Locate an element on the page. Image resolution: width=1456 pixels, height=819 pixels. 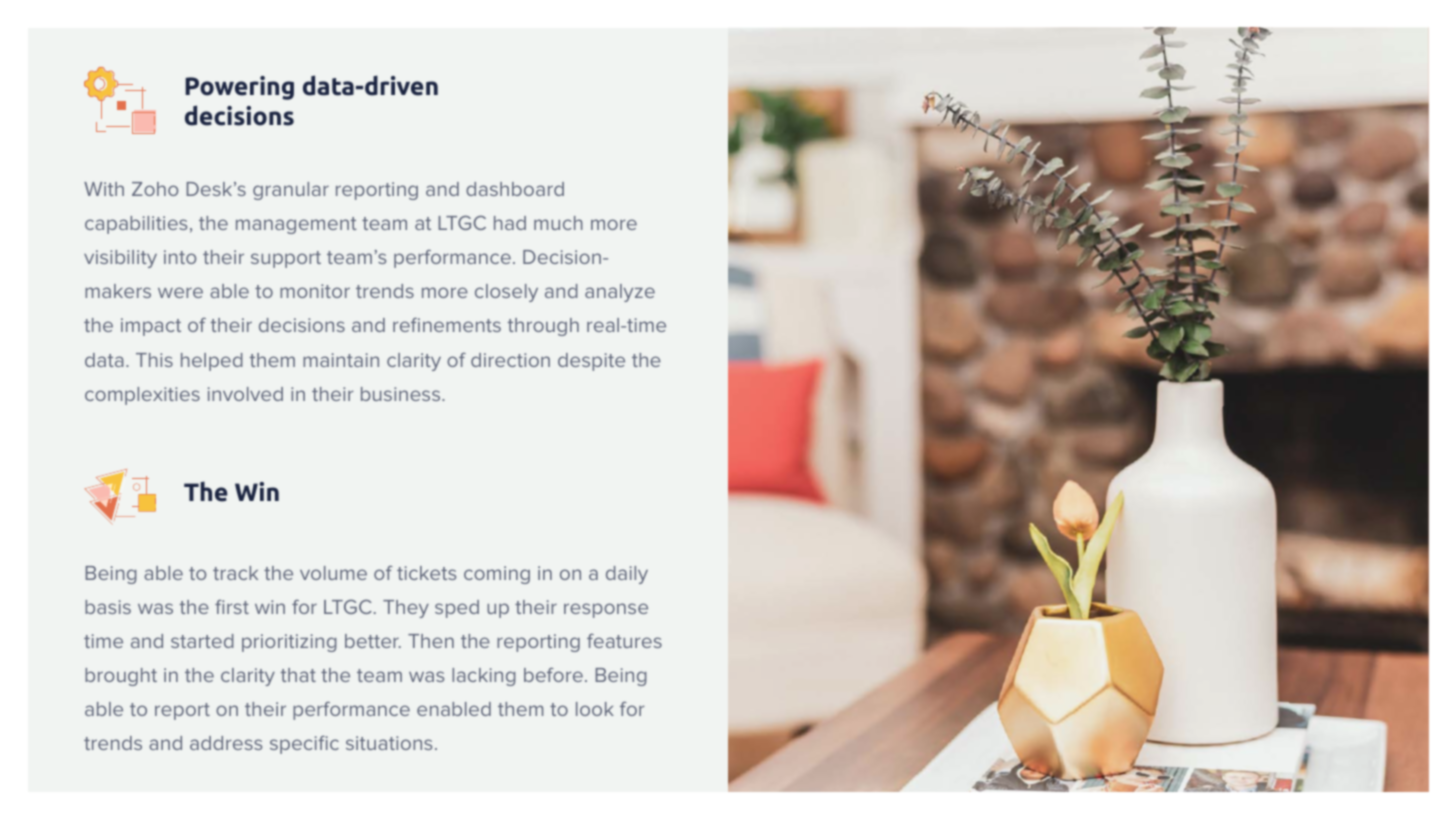
into is located at coordinates (180, 257).
